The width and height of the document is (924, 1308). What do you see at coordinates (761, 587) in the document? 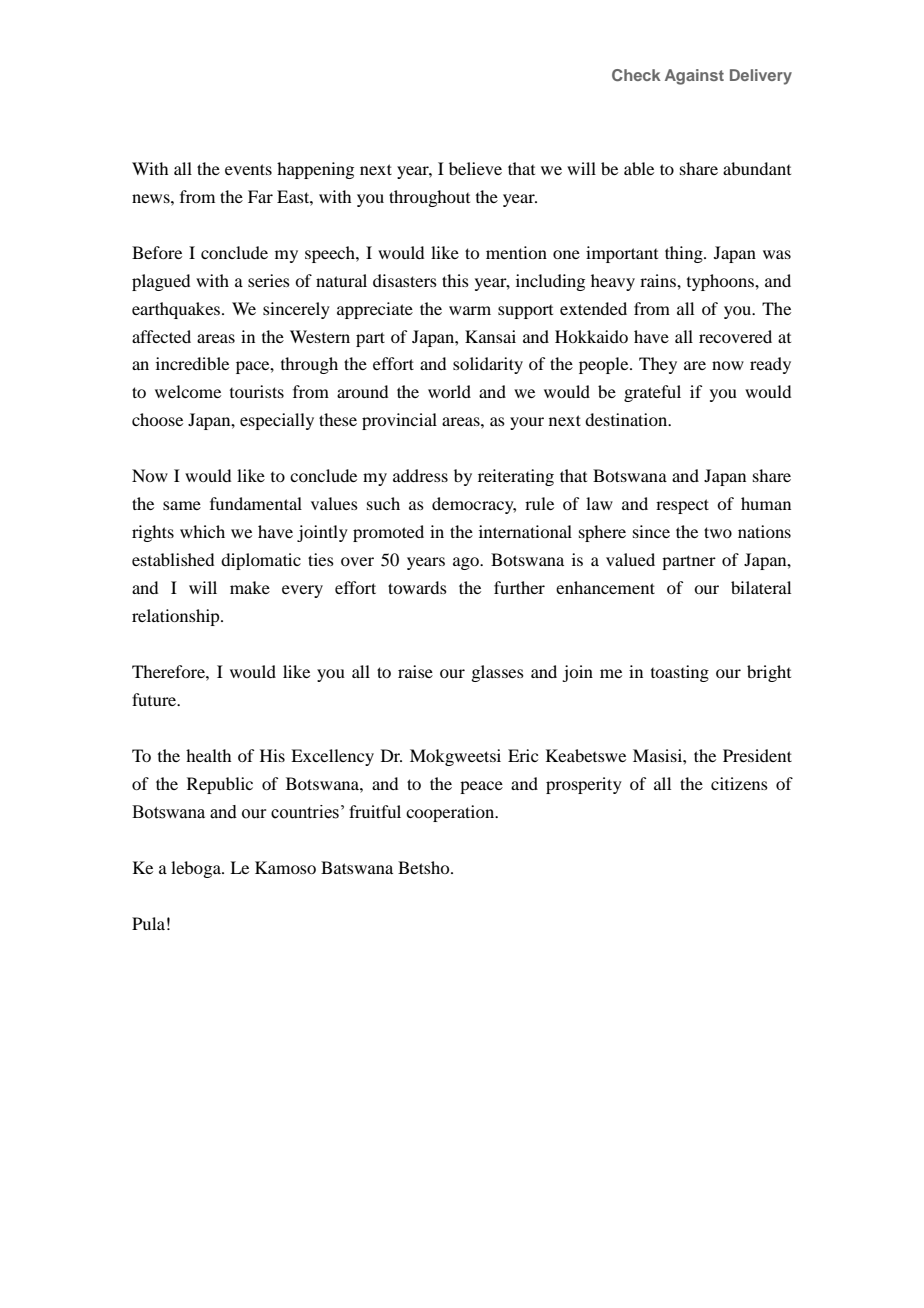
I see `bilateral` at bounding box center [761, 587].
